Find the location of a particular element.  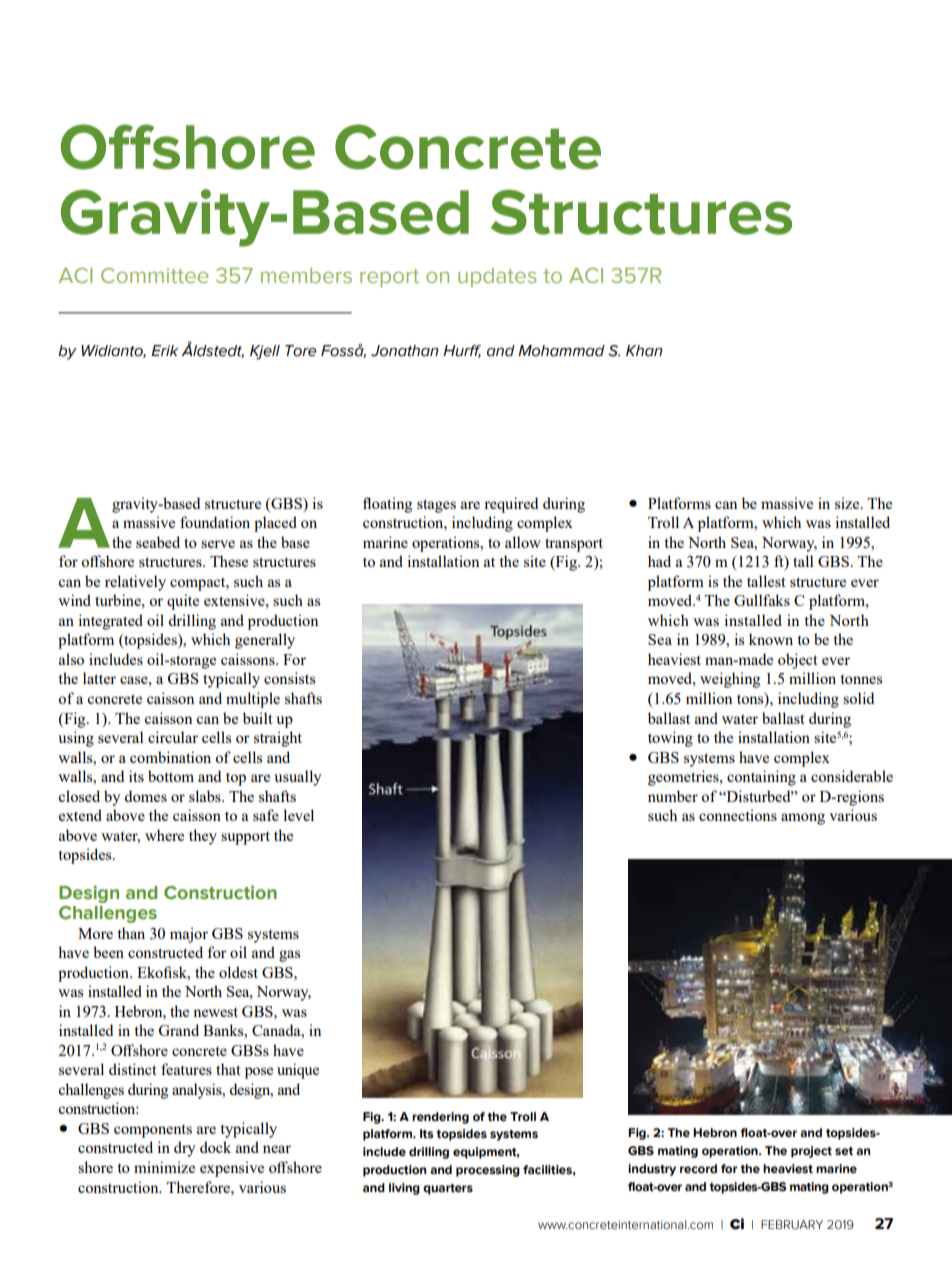

Khan is located at coordinates (644, 351).
